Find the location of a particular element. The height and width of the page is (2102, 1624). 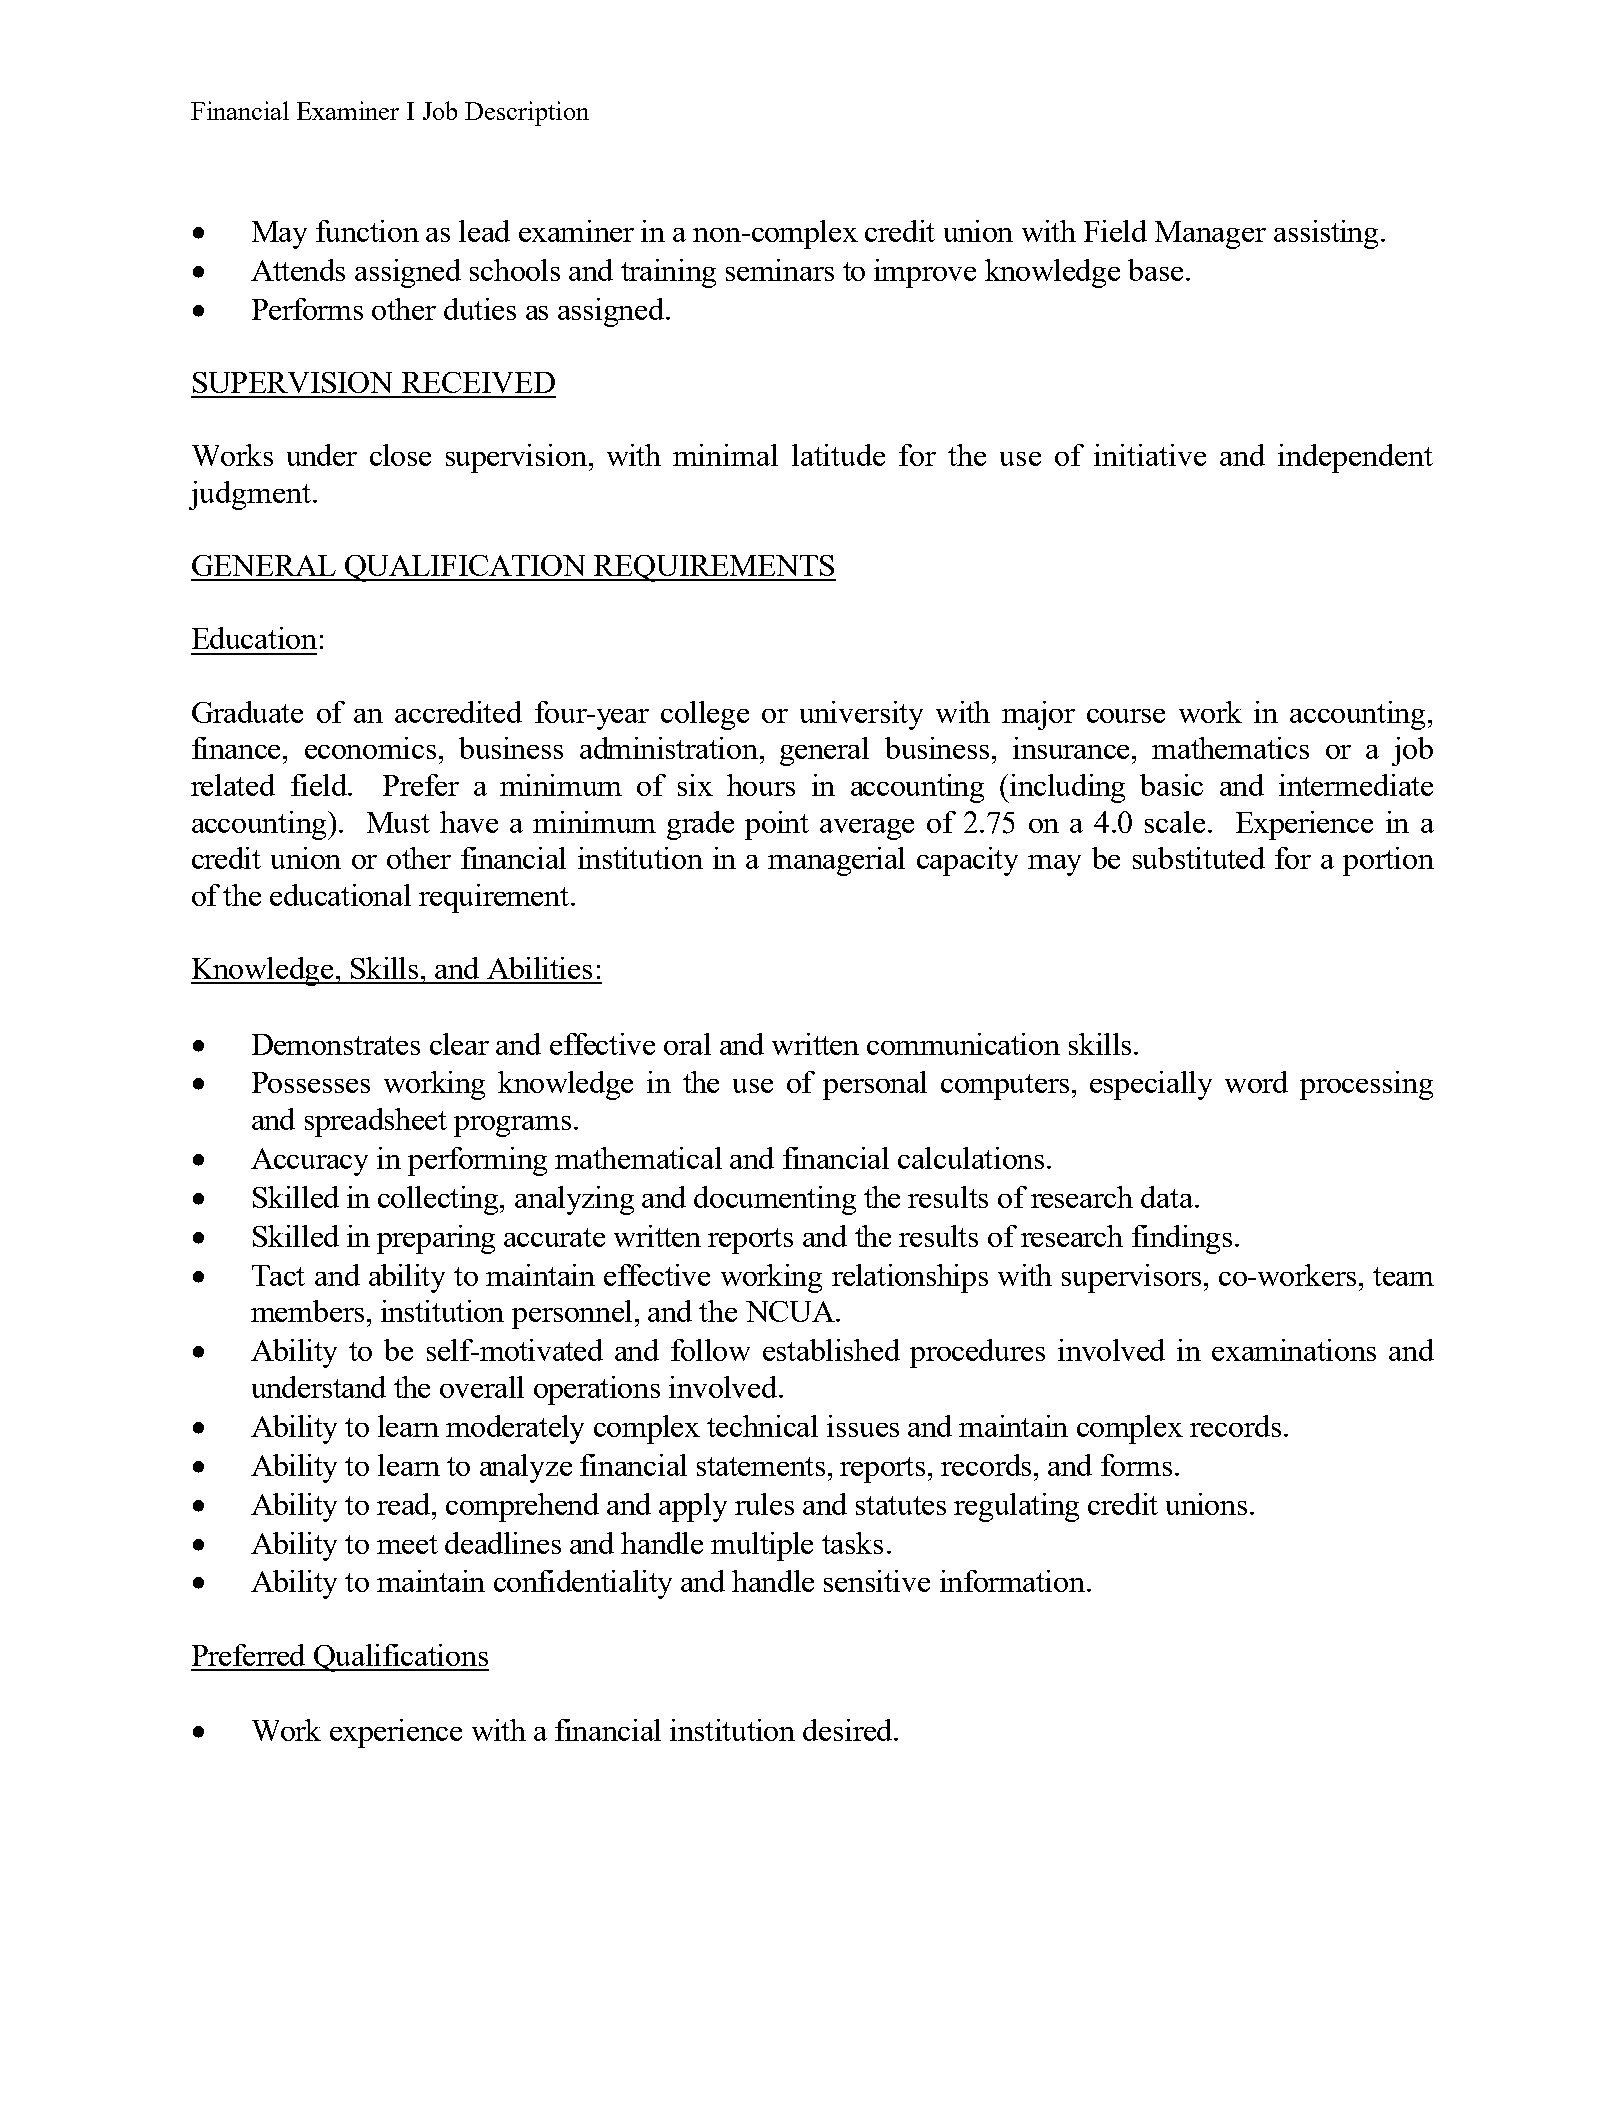

assisting is located at coordinates (1328, 234).
